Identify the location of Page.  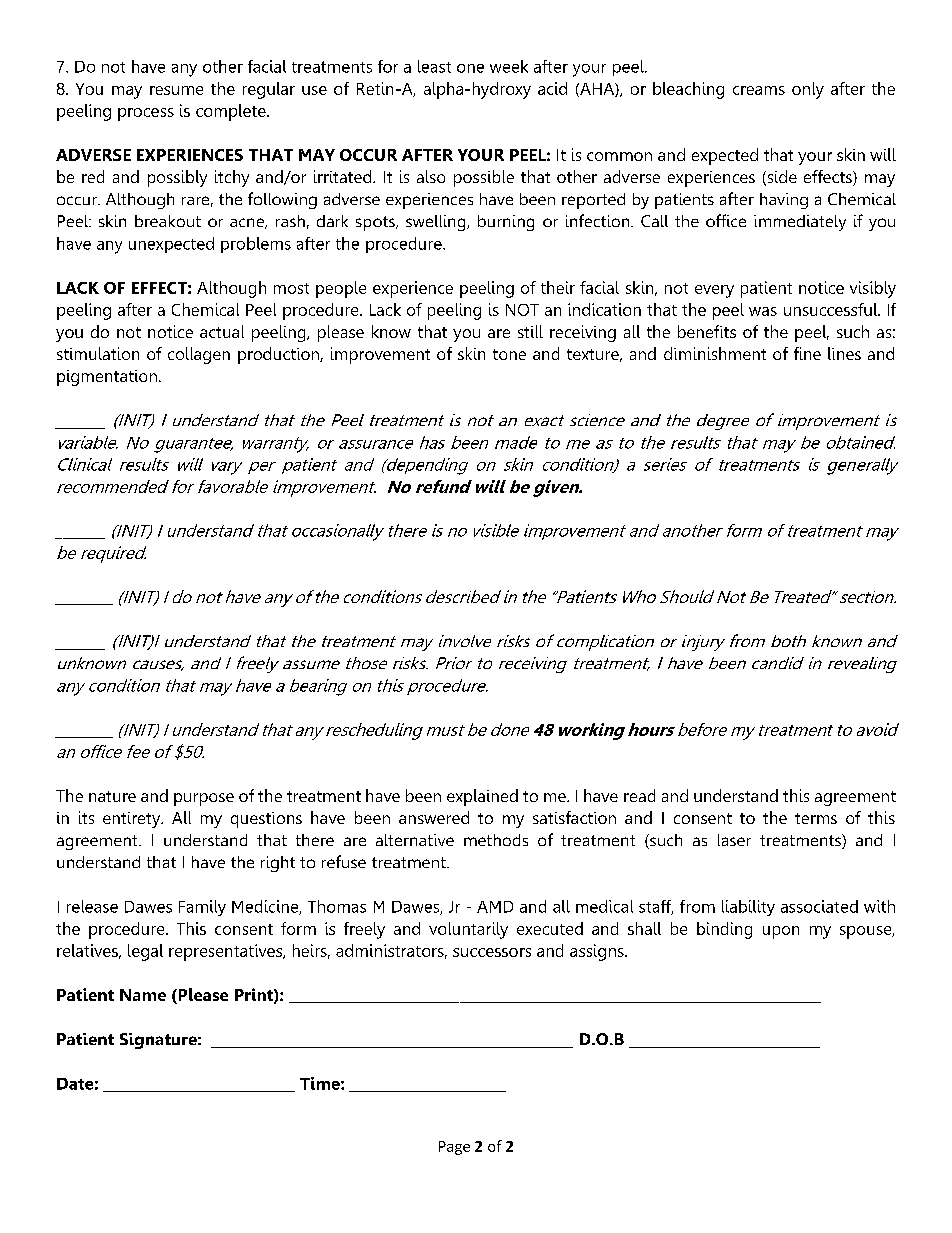
(454, 1148).
